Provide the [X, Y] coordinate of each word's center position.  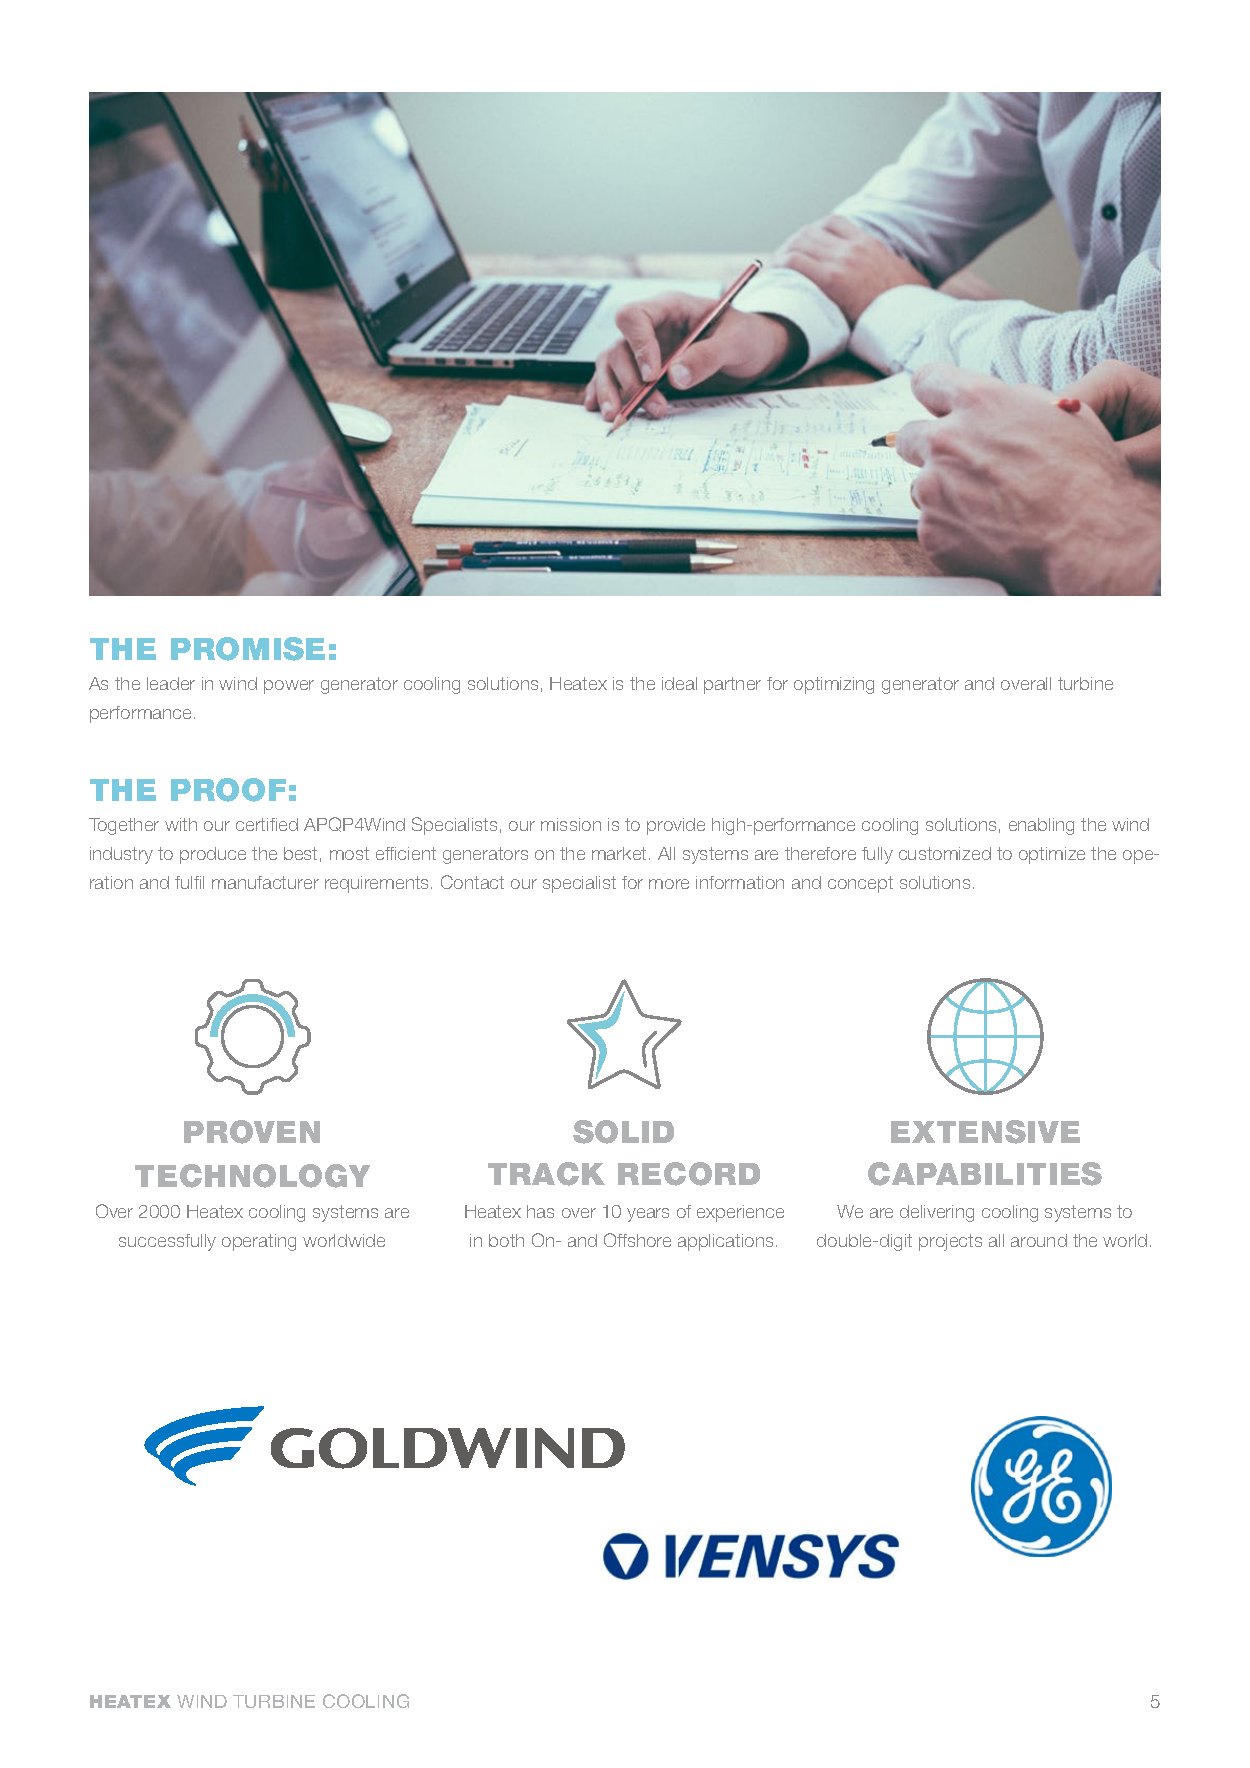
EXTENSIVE [985, 1132]
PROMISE [248, 649]
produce [213, 855]
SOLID [623, 1132]
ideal [679, 683]
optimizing [834, 685]
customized [945, 853]
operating [259, 1242]
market [619, 853]
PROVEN [252, 1132]
